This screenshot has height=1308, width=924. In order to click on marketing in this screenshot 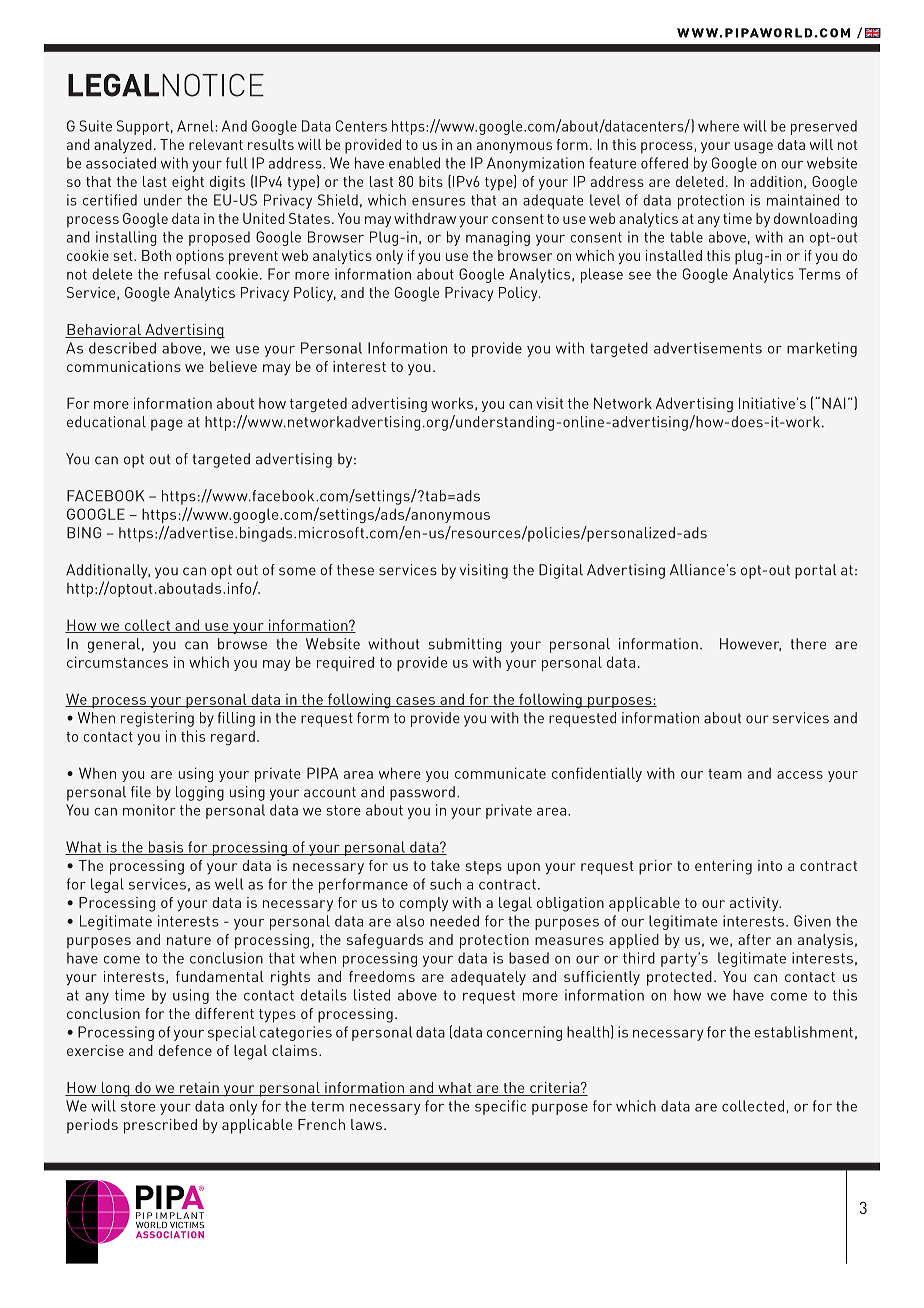, I will do `click(822, 349)`.
